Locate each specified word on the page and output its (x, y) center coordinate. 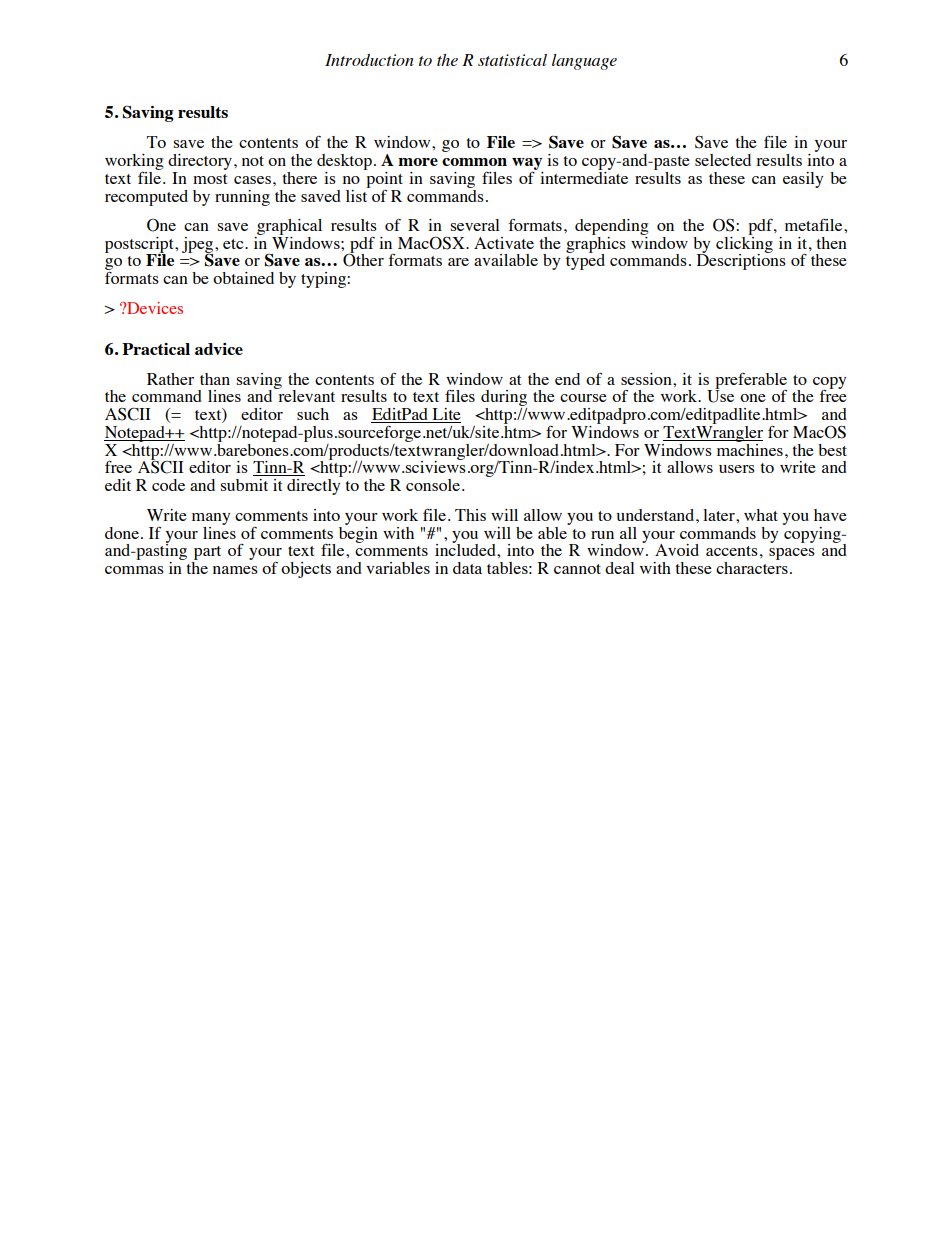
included (466, 549)
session (647, 379)
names (235, 570)
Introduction (369, 60)
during (504, 399)
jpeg (199, 246)
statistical (512, 60)
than (215, 379)
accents (732, 551)
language (584, 62)
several (475, 225)
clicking (744, 244)
